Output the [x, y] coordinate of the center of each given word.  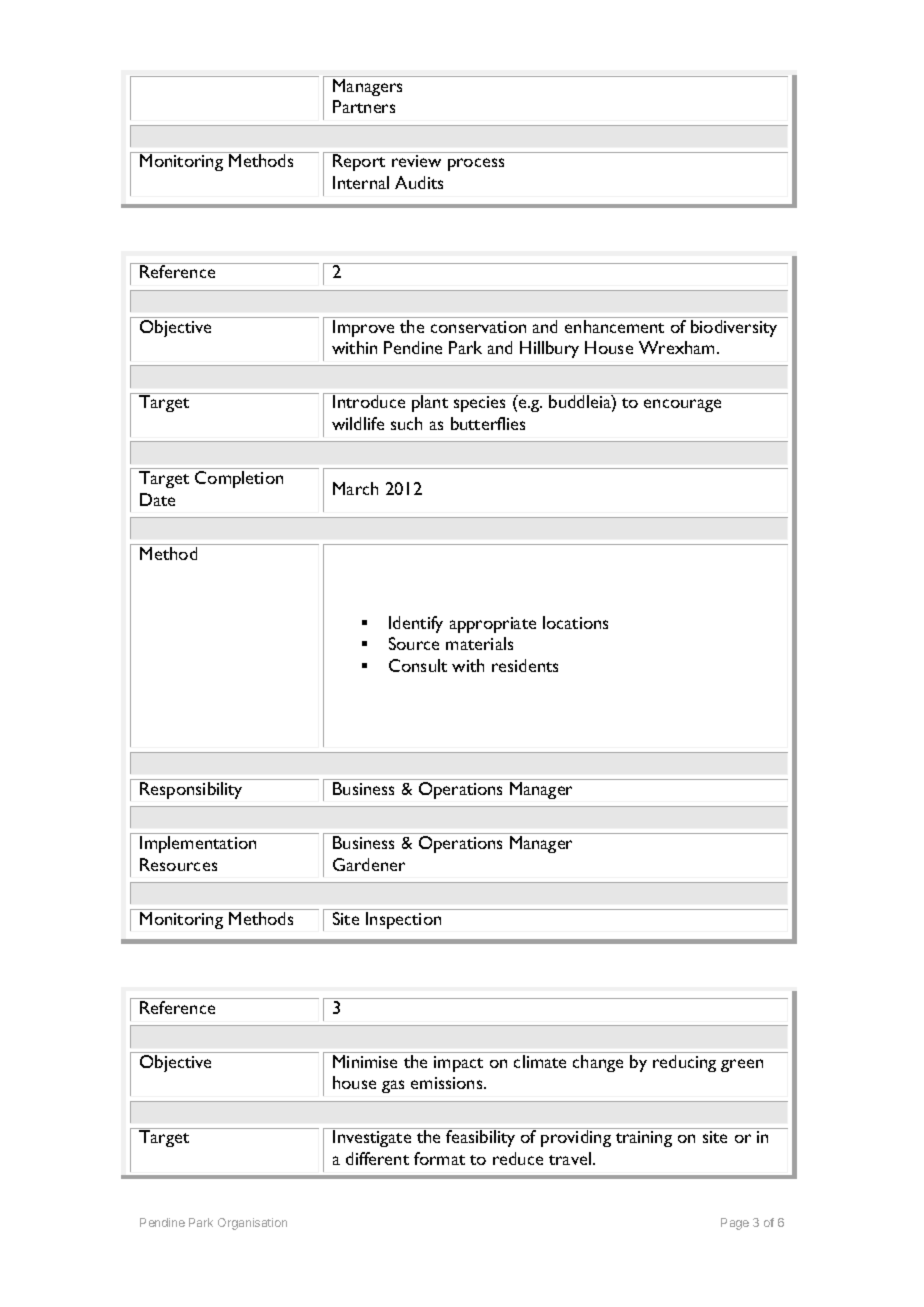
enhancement [614, 326]
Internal [361, 182]
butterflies [488, 423]
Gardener [369, 864]
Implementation [198, 844]
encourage [682, 405]
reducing [684, 1063]
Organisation [252, 1224]
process [476, 164]
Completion [239, 479]
